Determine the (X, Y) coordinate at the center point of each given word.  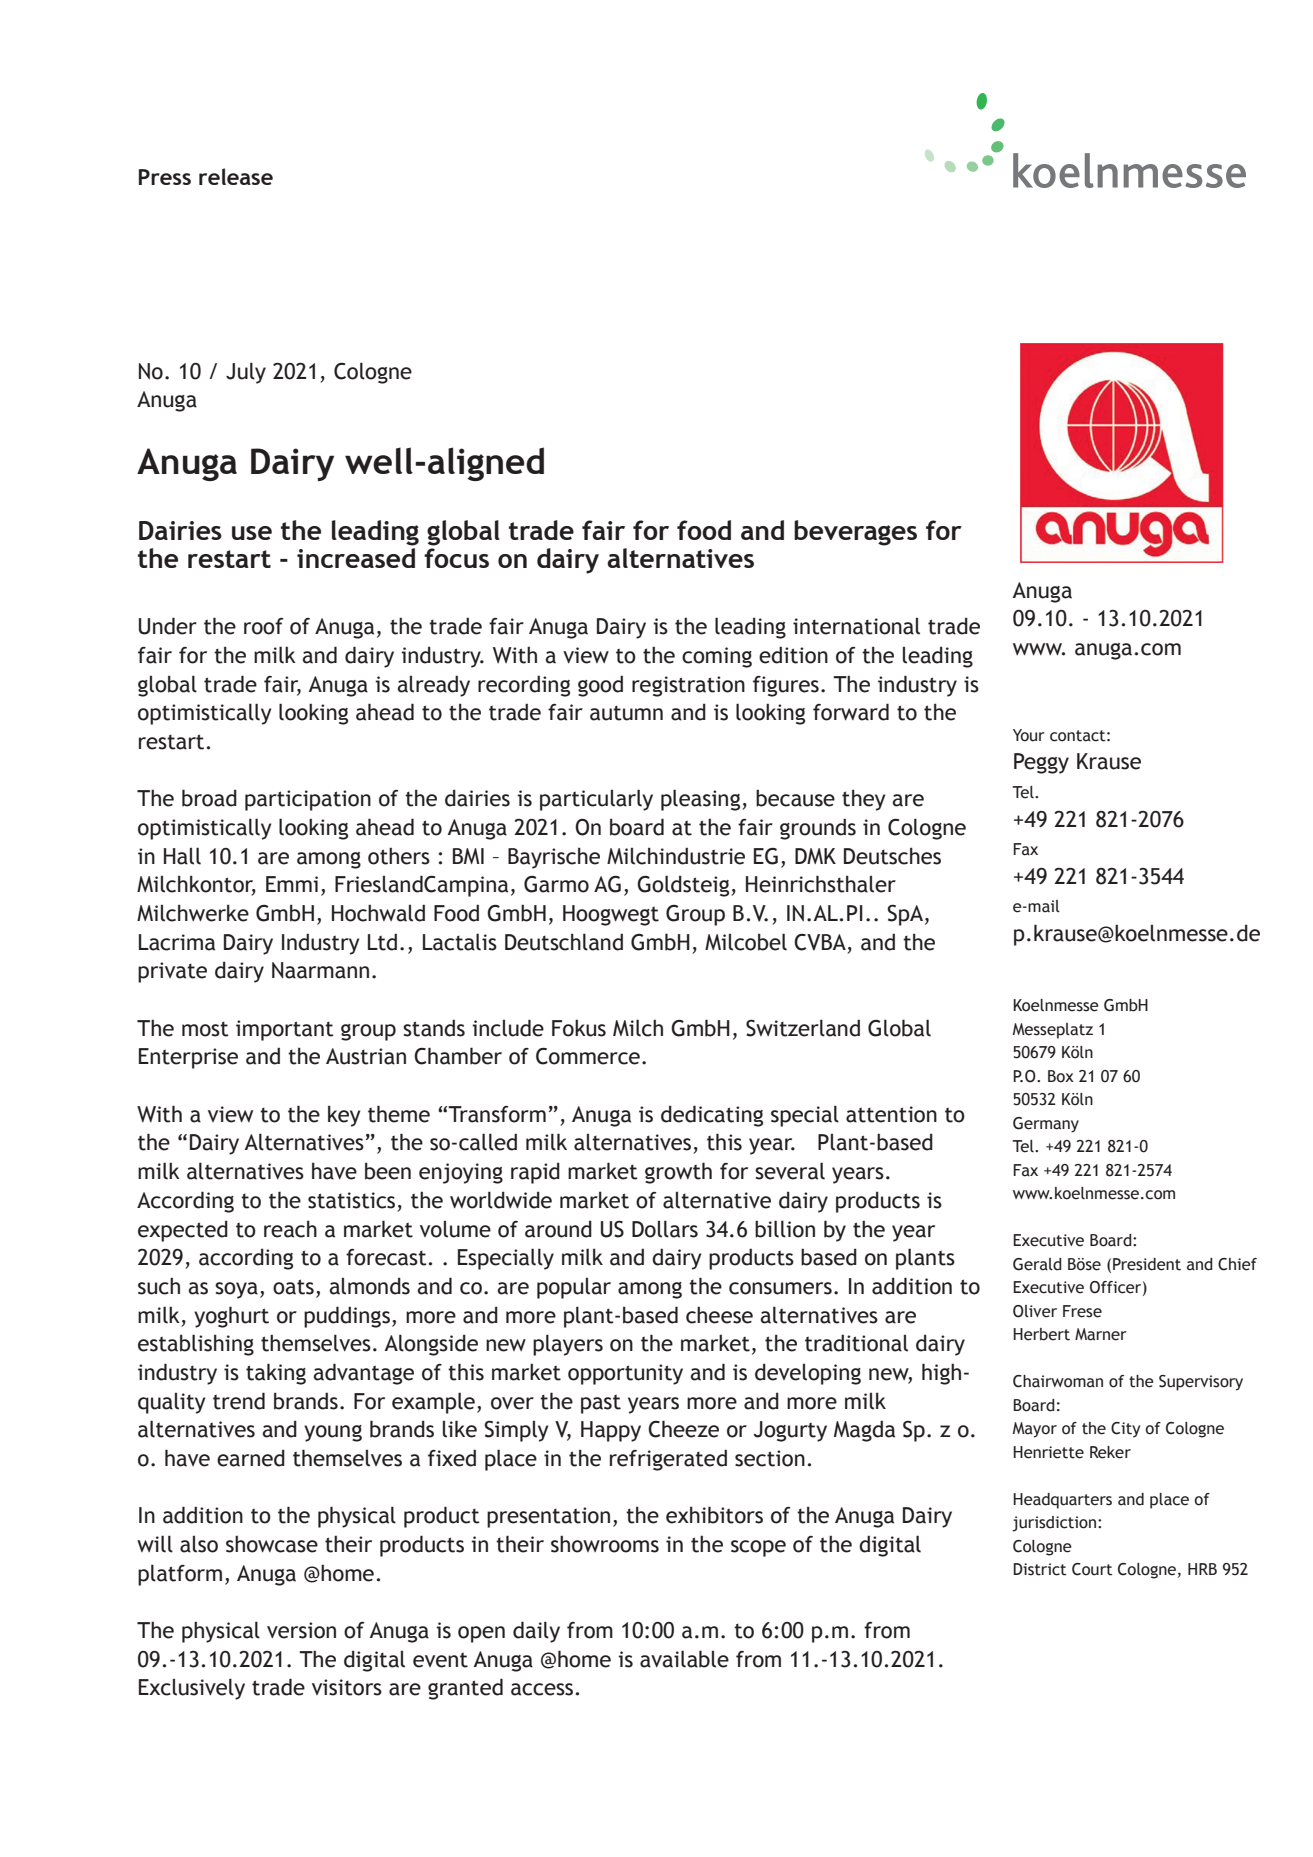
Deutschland (564, 942)
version (301, 1630)
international (856, 626)
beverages (855, 533)
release (236, 176)
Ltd (382, 942)
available (684, 1659)
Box (1061, 1076)
